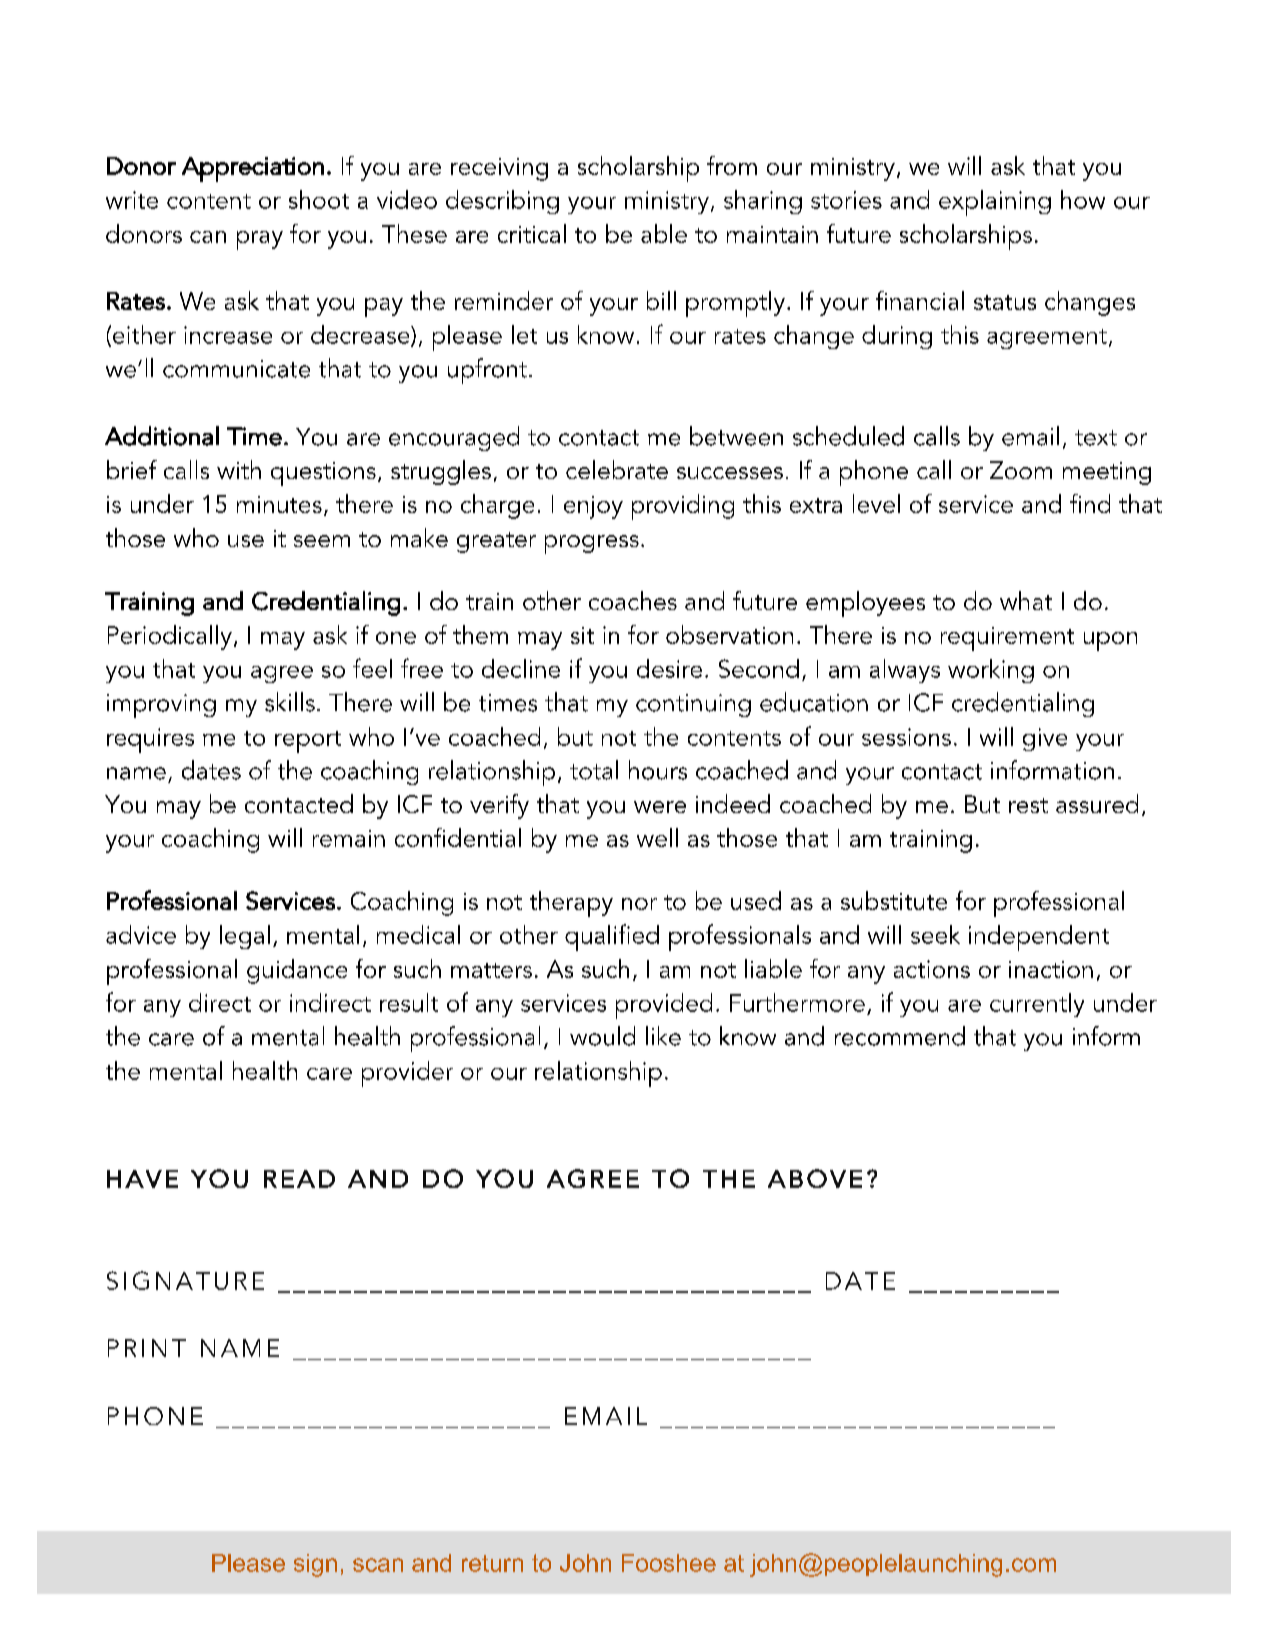 The width and height of the document is (1266, 1638). Describe the element at coordinates (1026, 600) in the document. I see `what` at that location.
